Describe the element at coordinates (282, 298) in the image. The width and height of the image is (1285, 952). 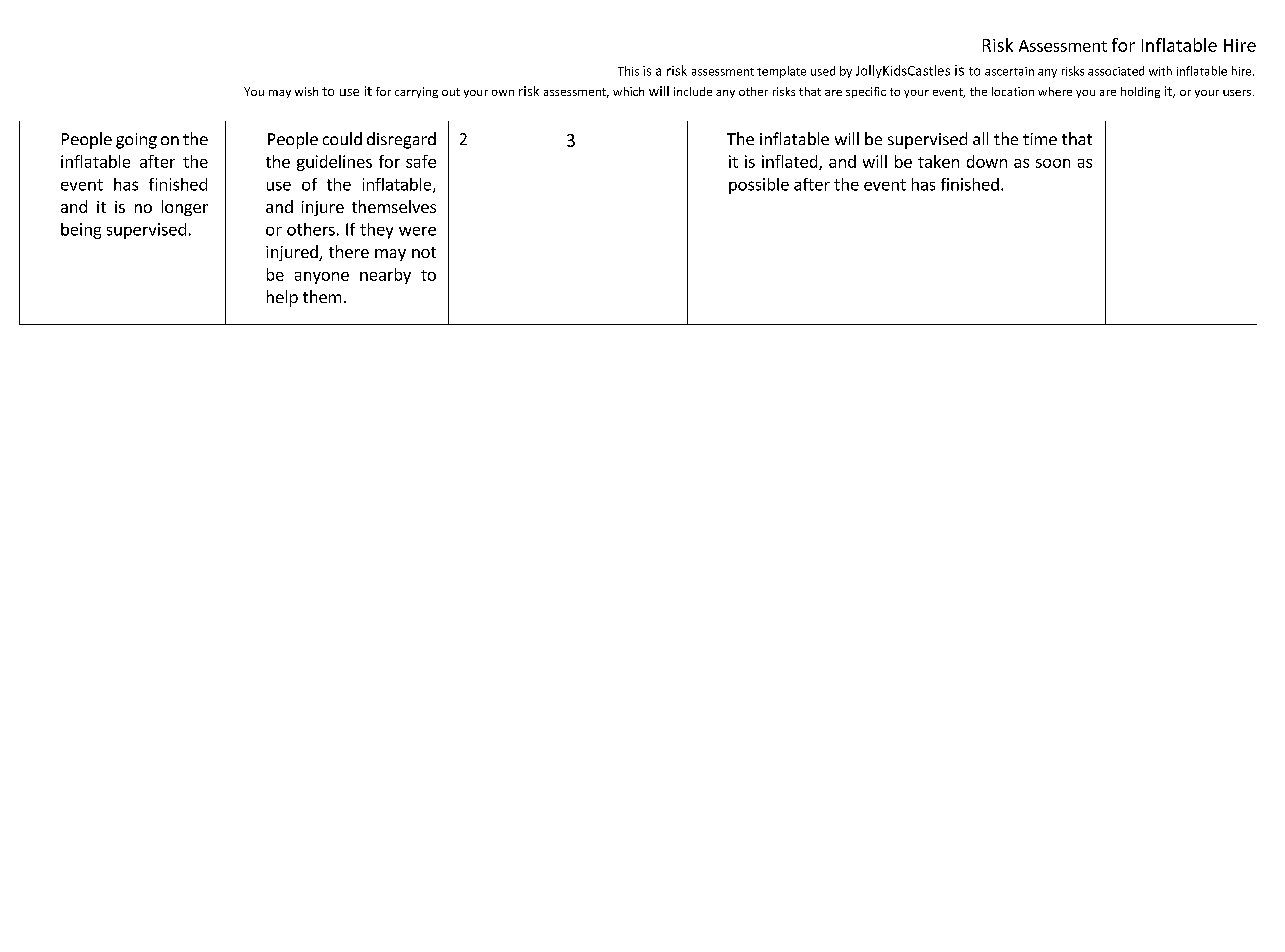
I see `help` at that location.
